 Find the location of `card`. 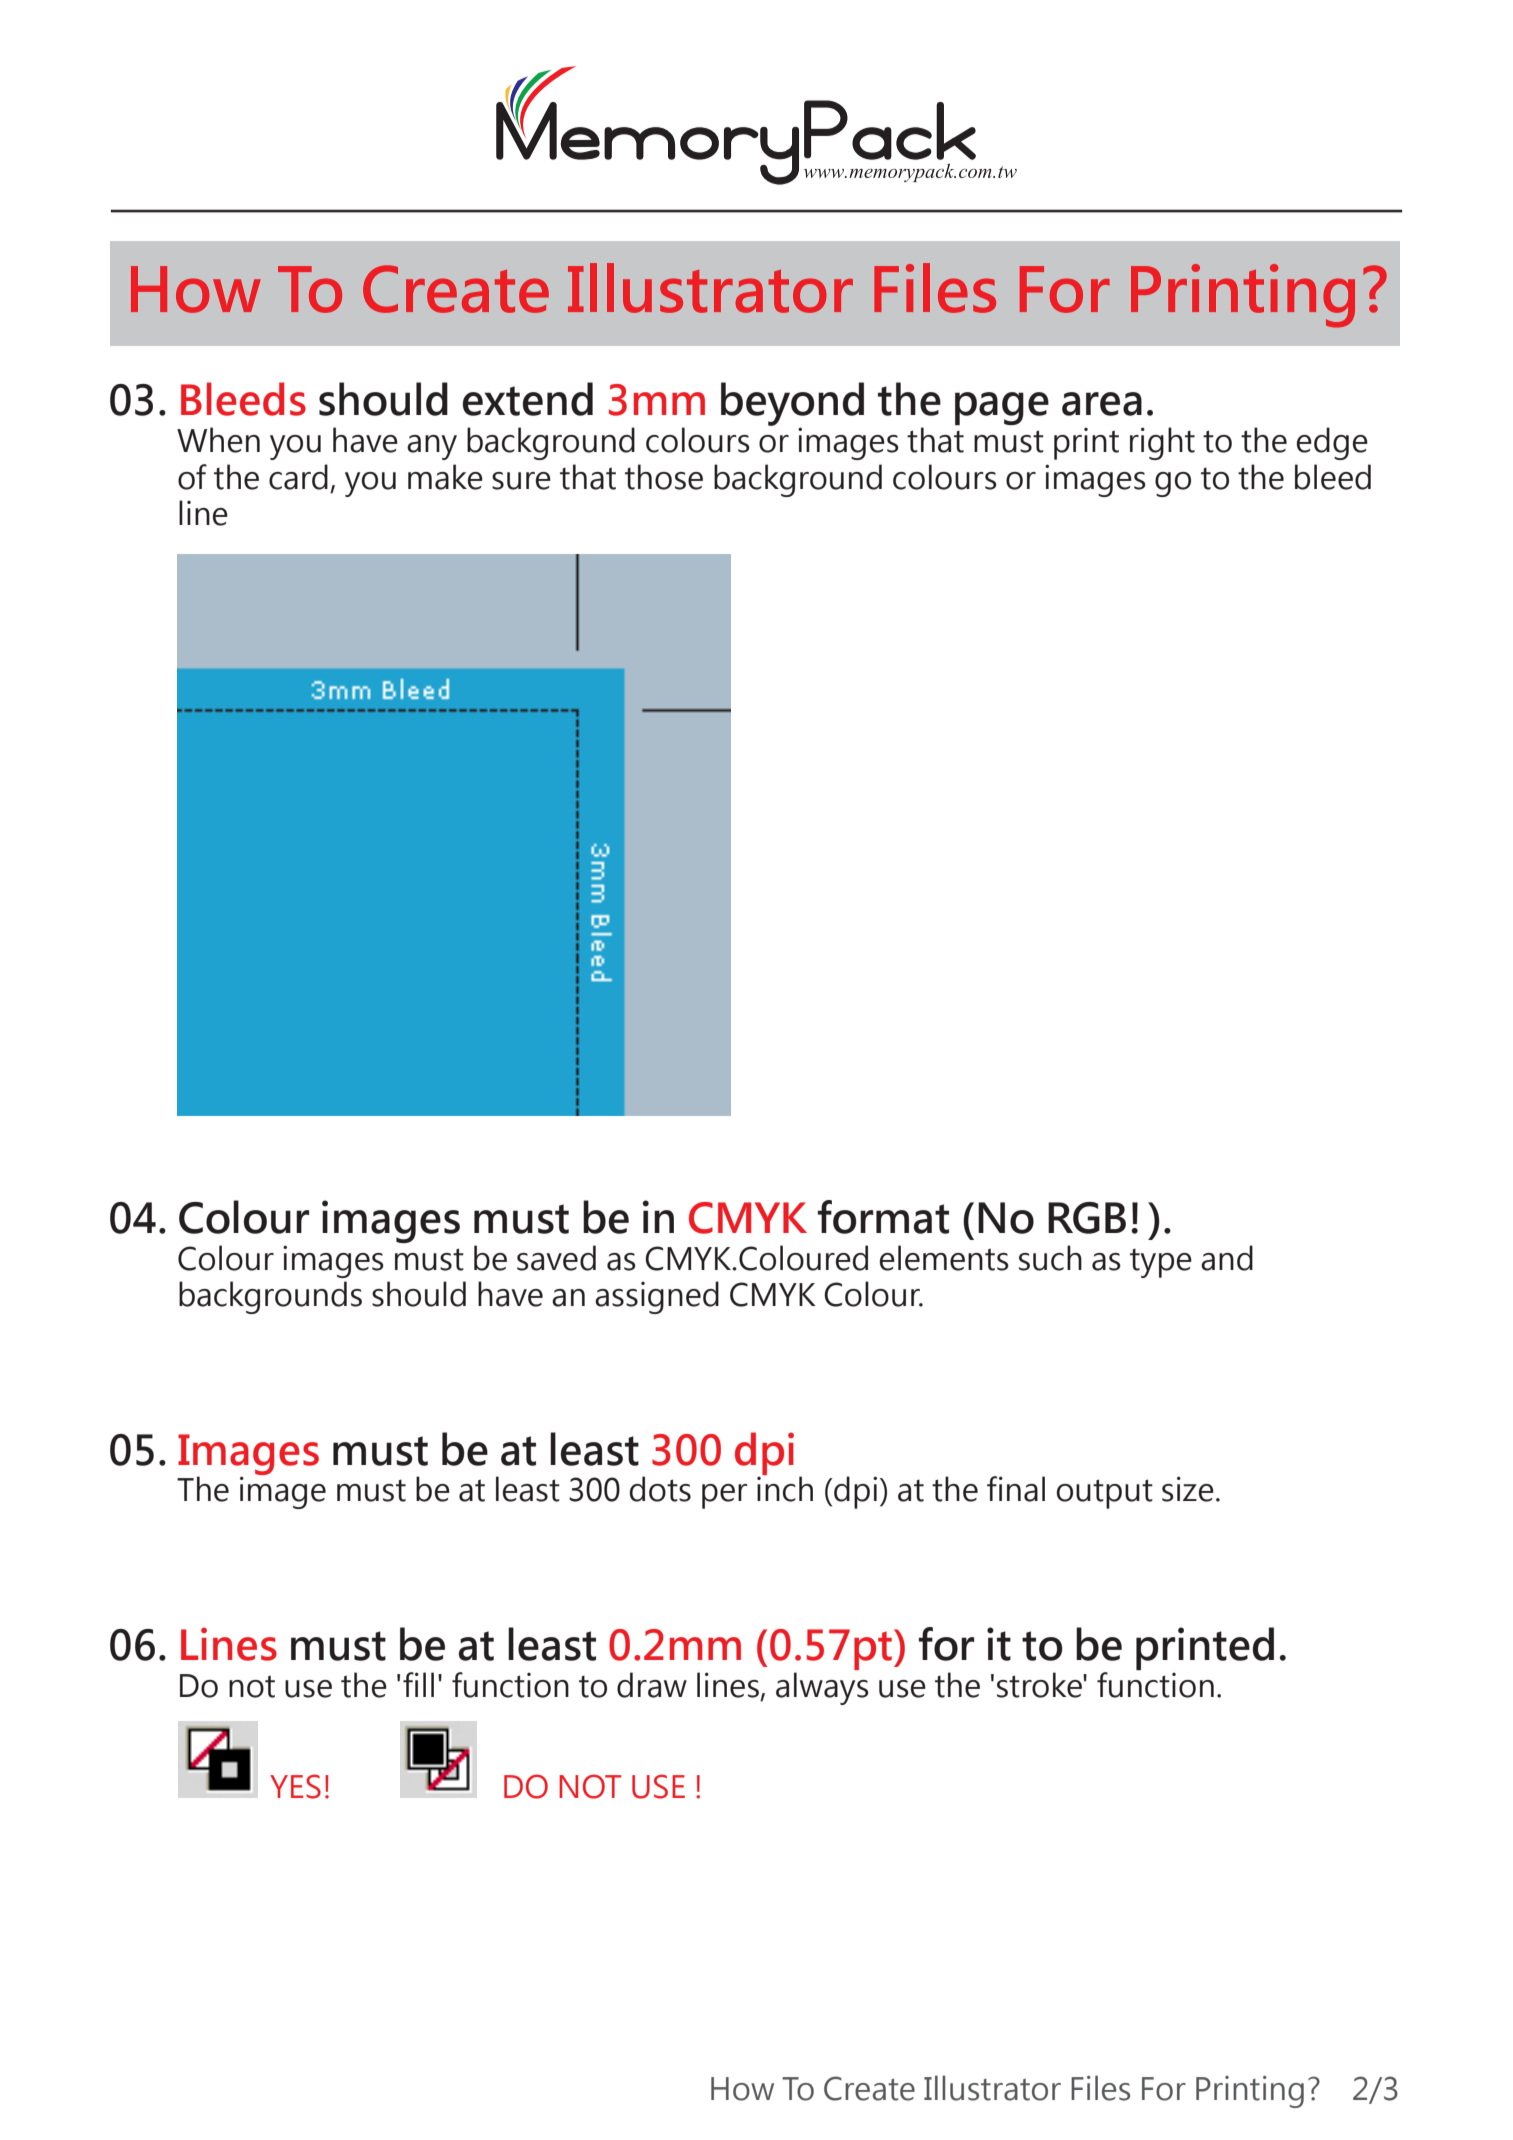

card is located at coordinates (298, 477).
